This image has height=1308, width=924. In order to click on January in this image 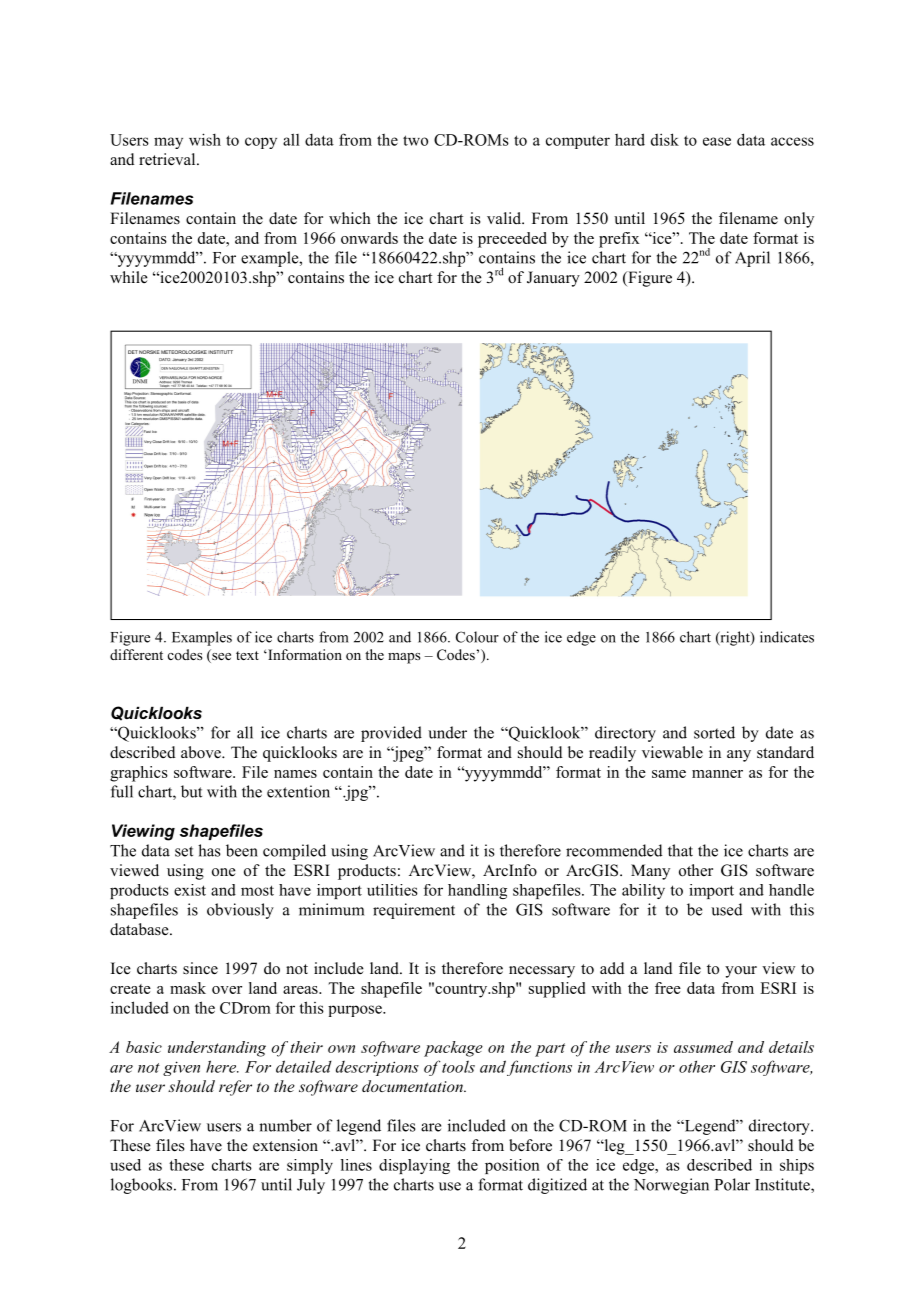, I will do `click(553, 279)`.
